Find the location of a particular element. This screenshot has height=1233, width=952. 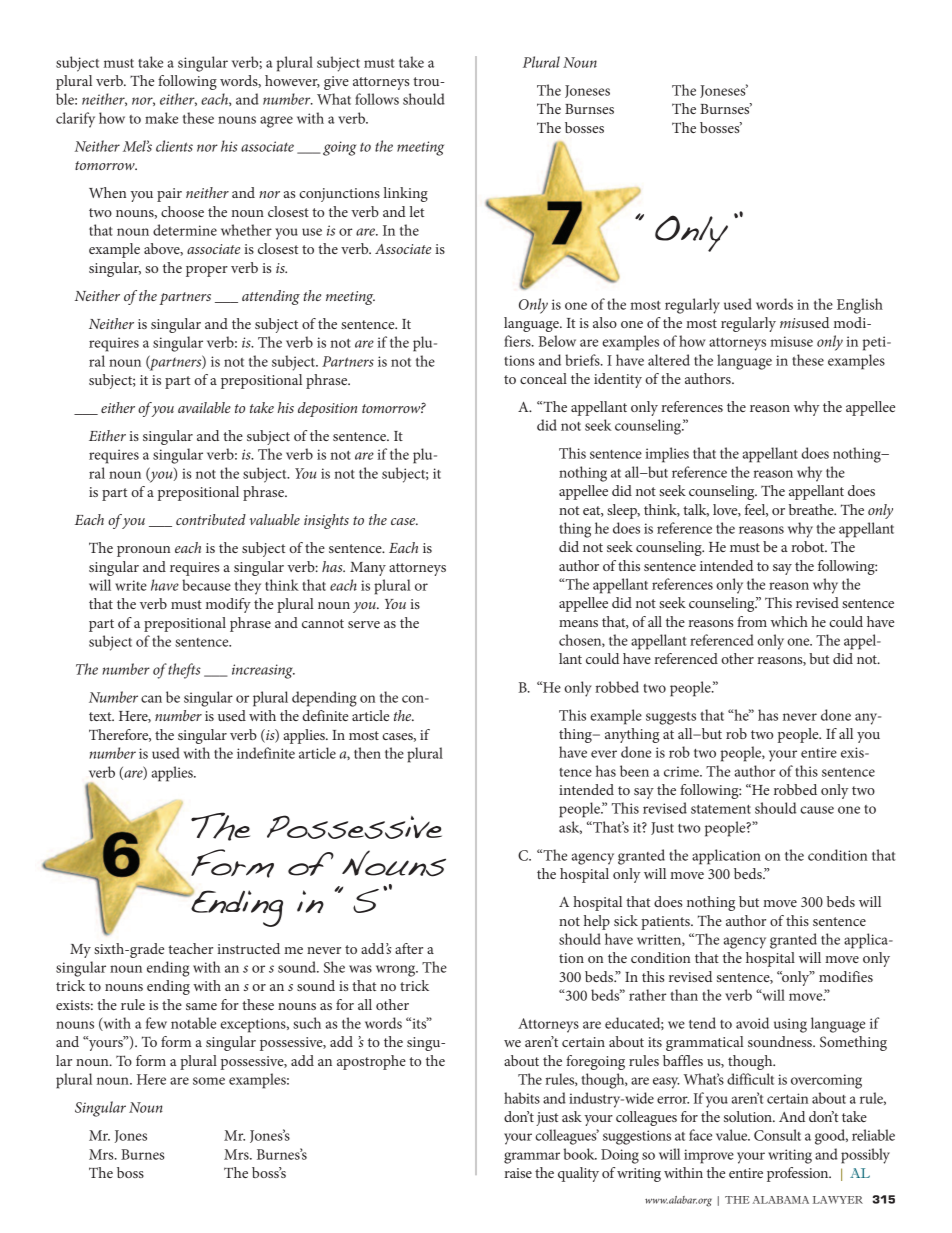

follows is located at coordinates (377, 99).
